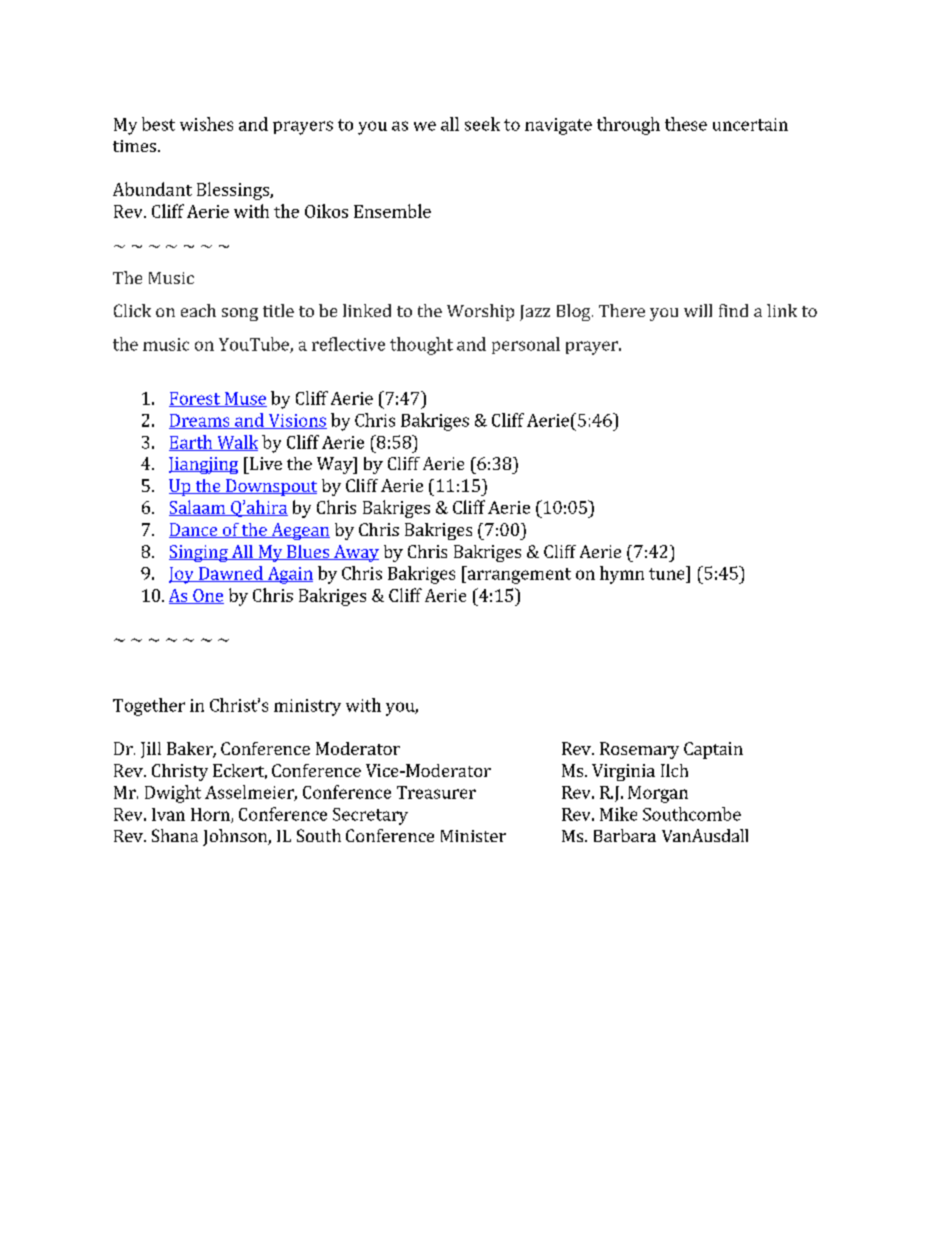 The image size is (952, 1233). I want to click on tune, so click(668, 573).
